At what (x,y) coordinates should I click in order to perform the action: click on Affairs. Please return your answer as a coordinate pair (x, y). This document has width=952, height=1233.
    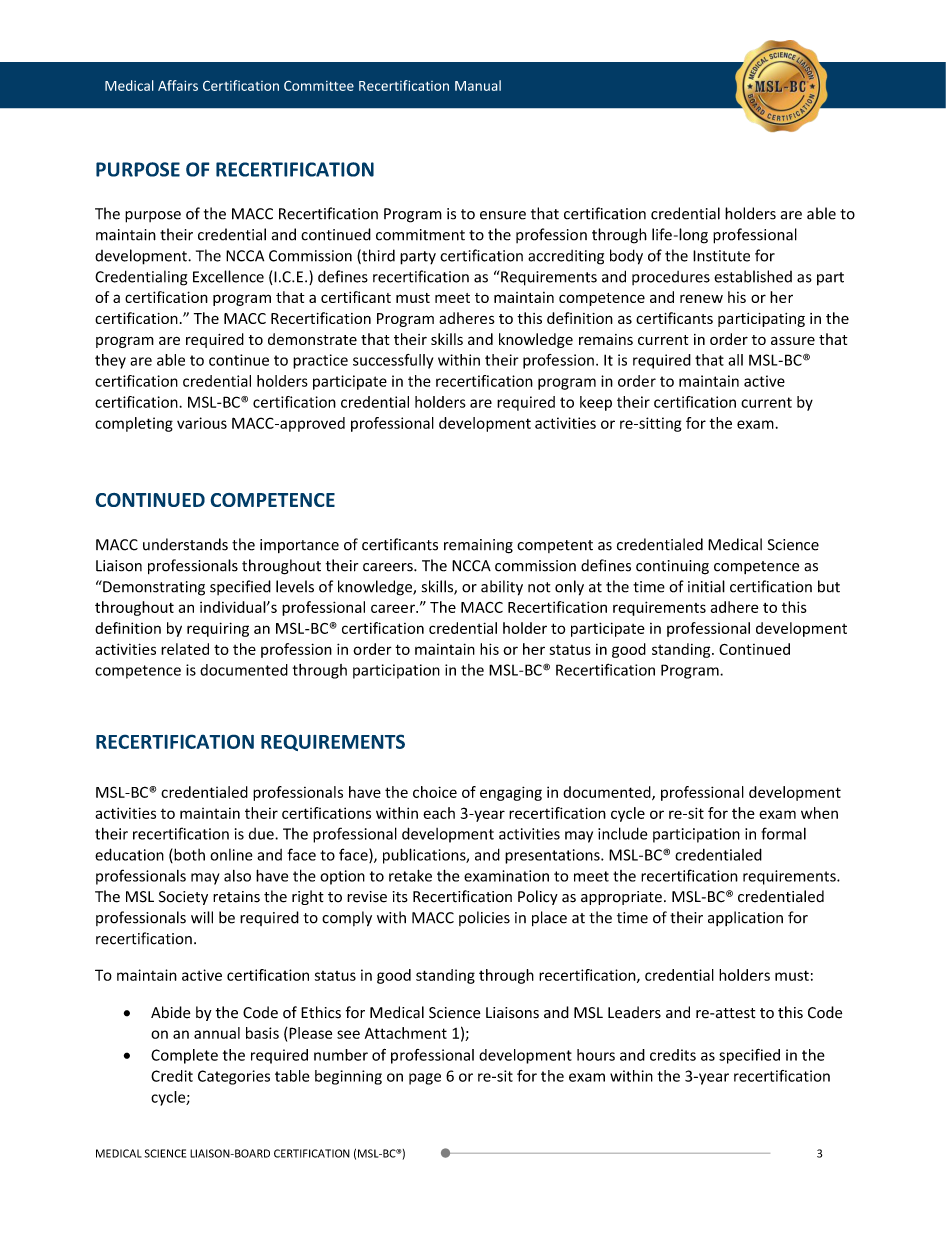
    Looking at the image, I should click on (178, 85).
